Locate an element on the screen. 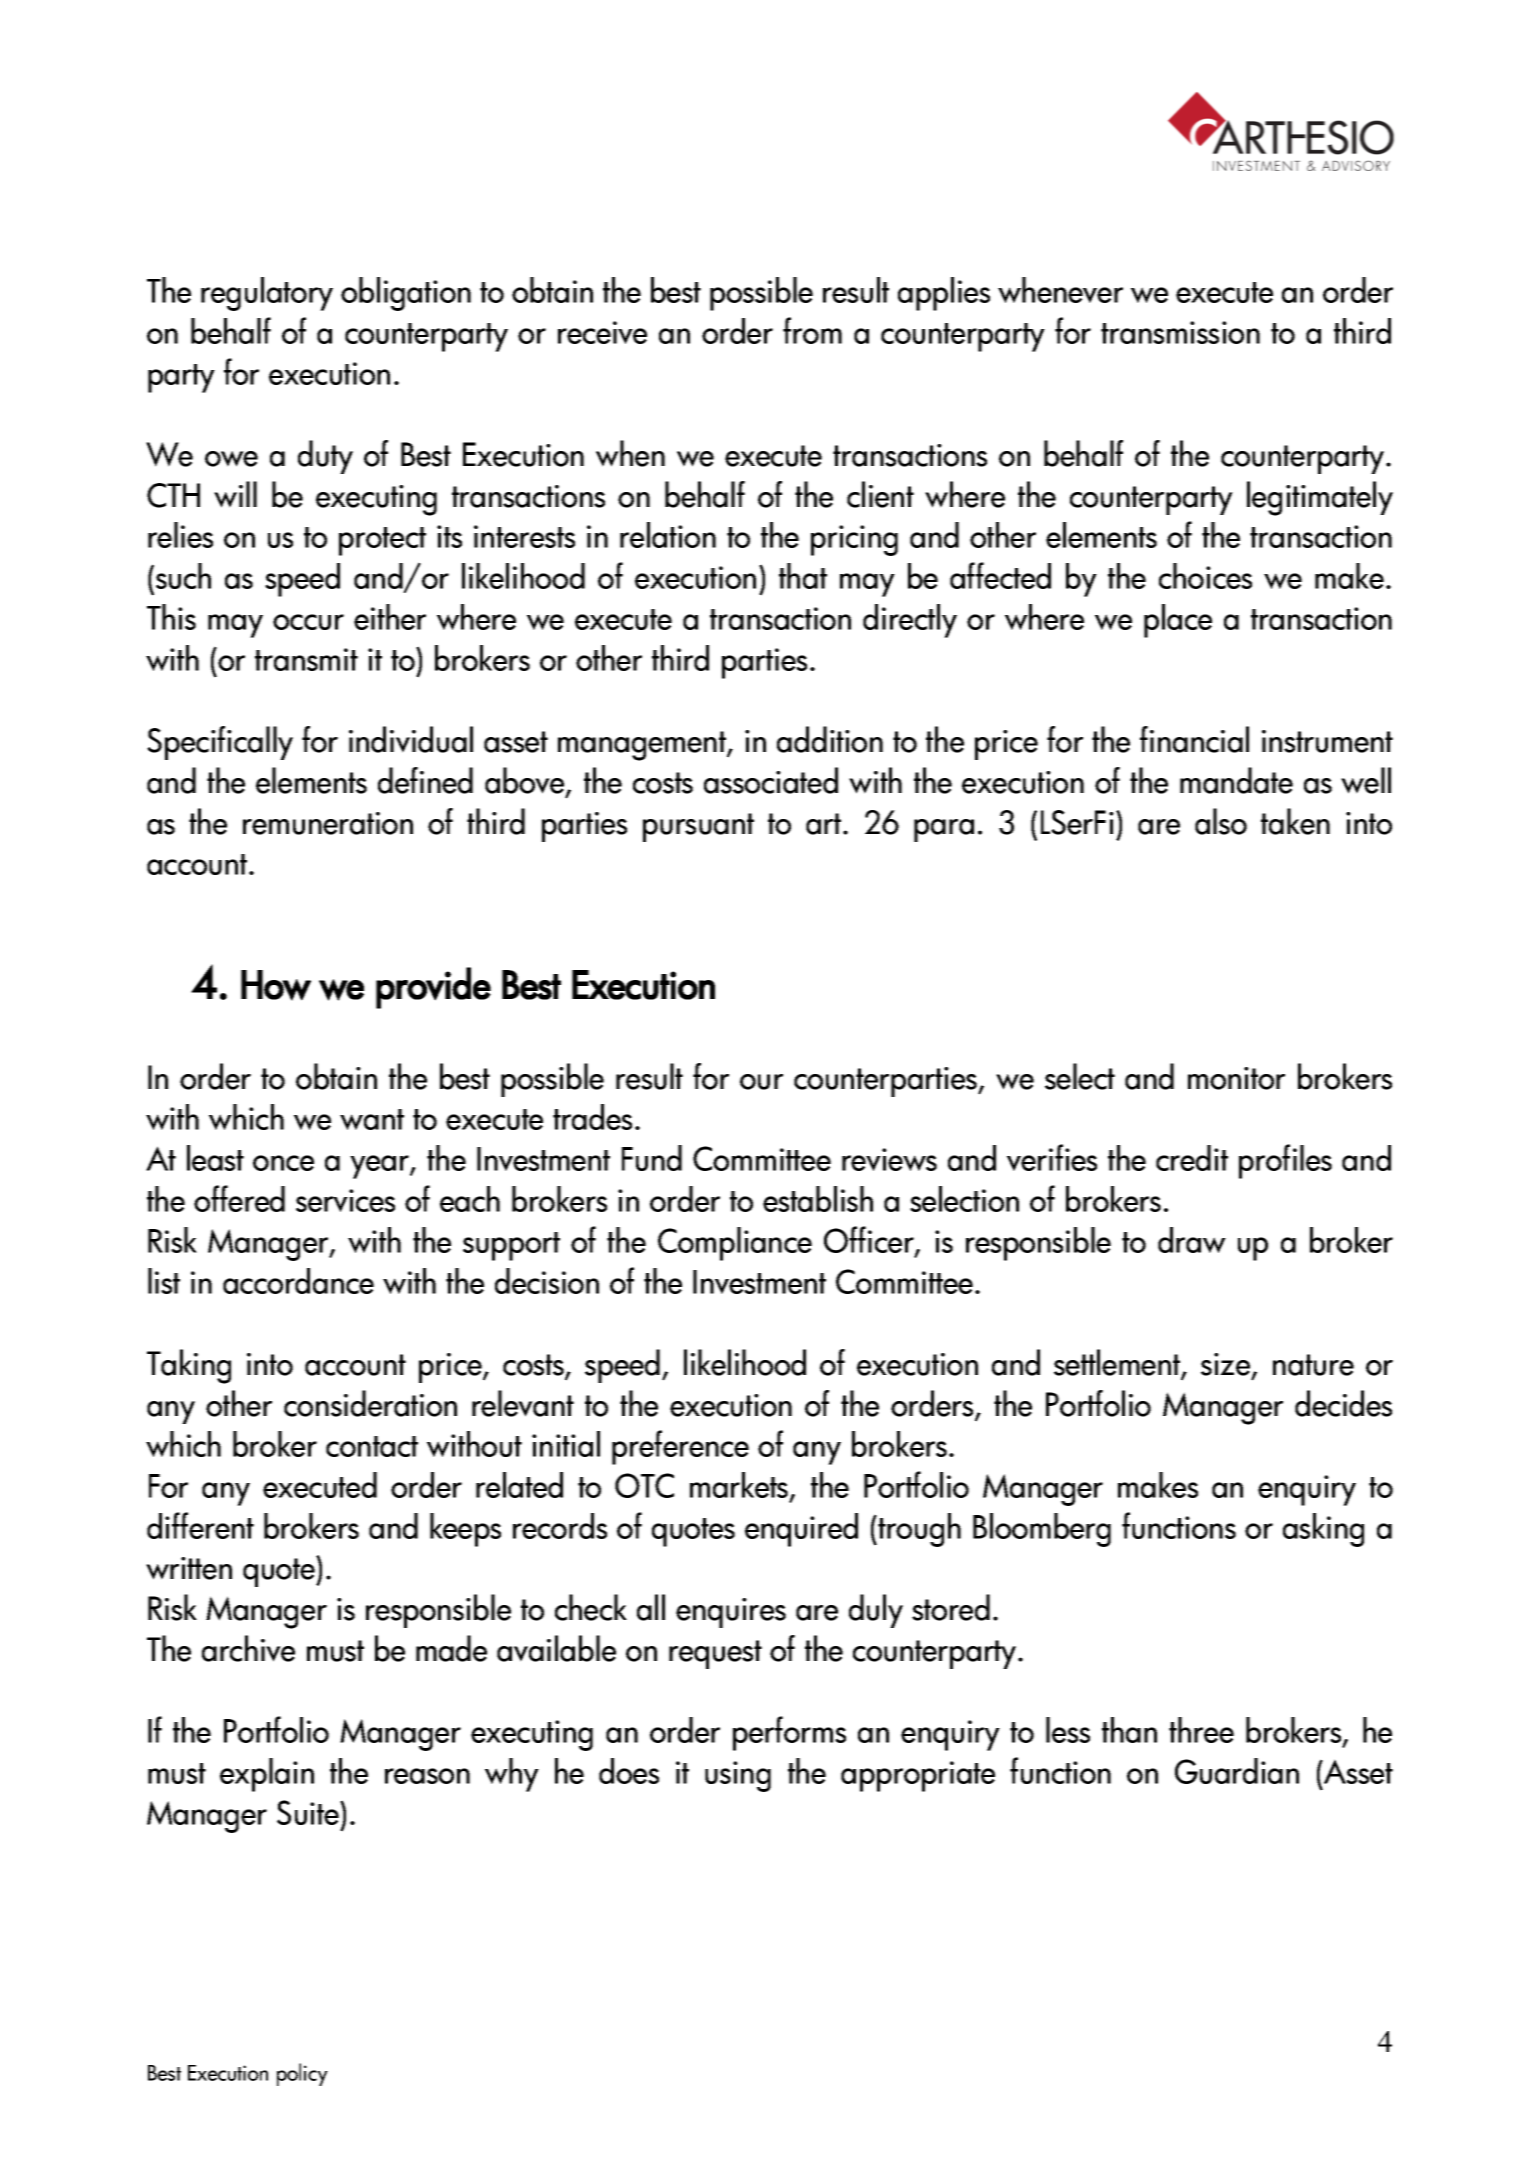 The width and height of the screenshot is (1540, 2178). Guardian is located at coordinates (1237, 1771).
